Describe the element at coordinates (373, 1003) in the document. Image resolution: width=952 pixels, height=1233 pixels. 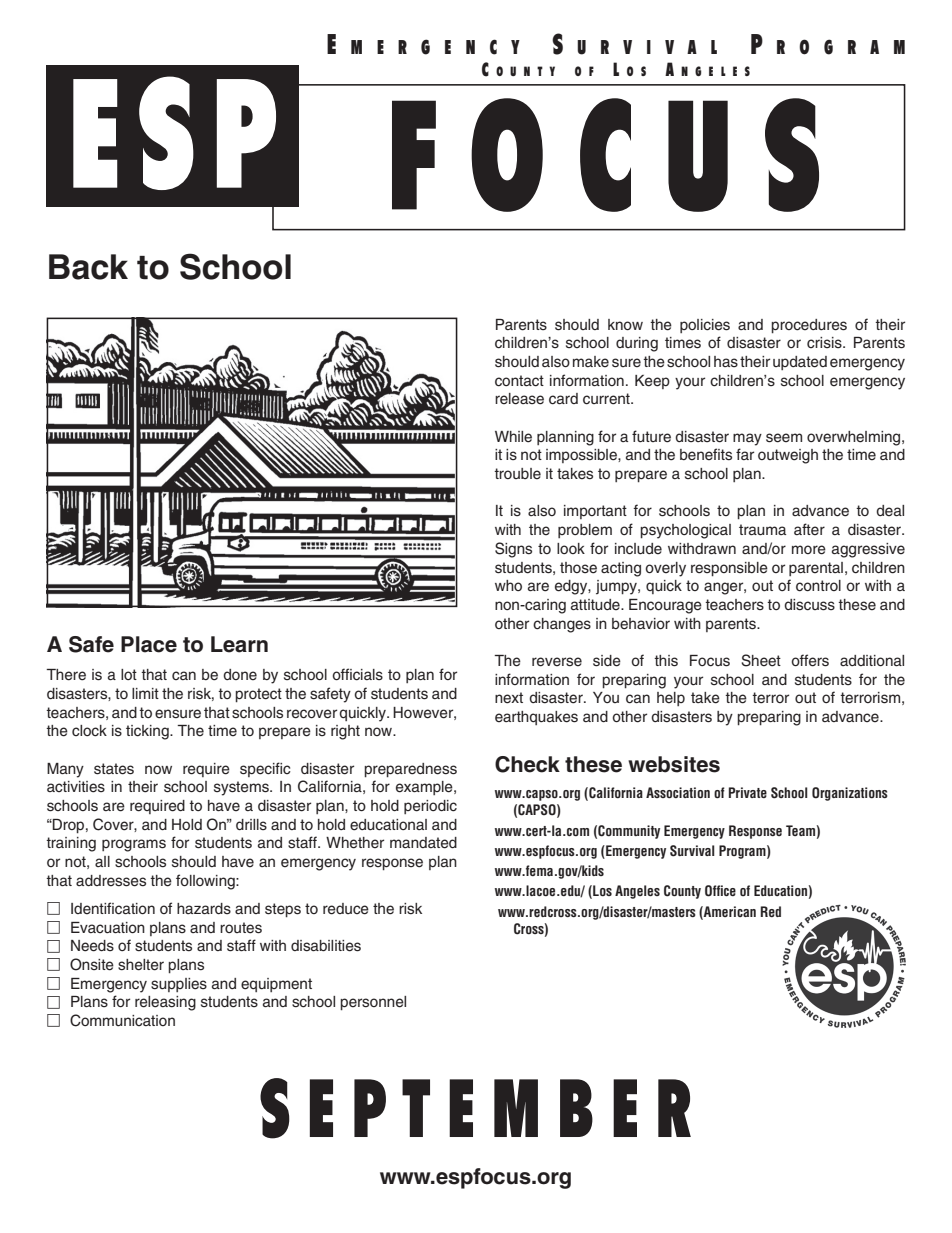
I see `personnel` at that location.
